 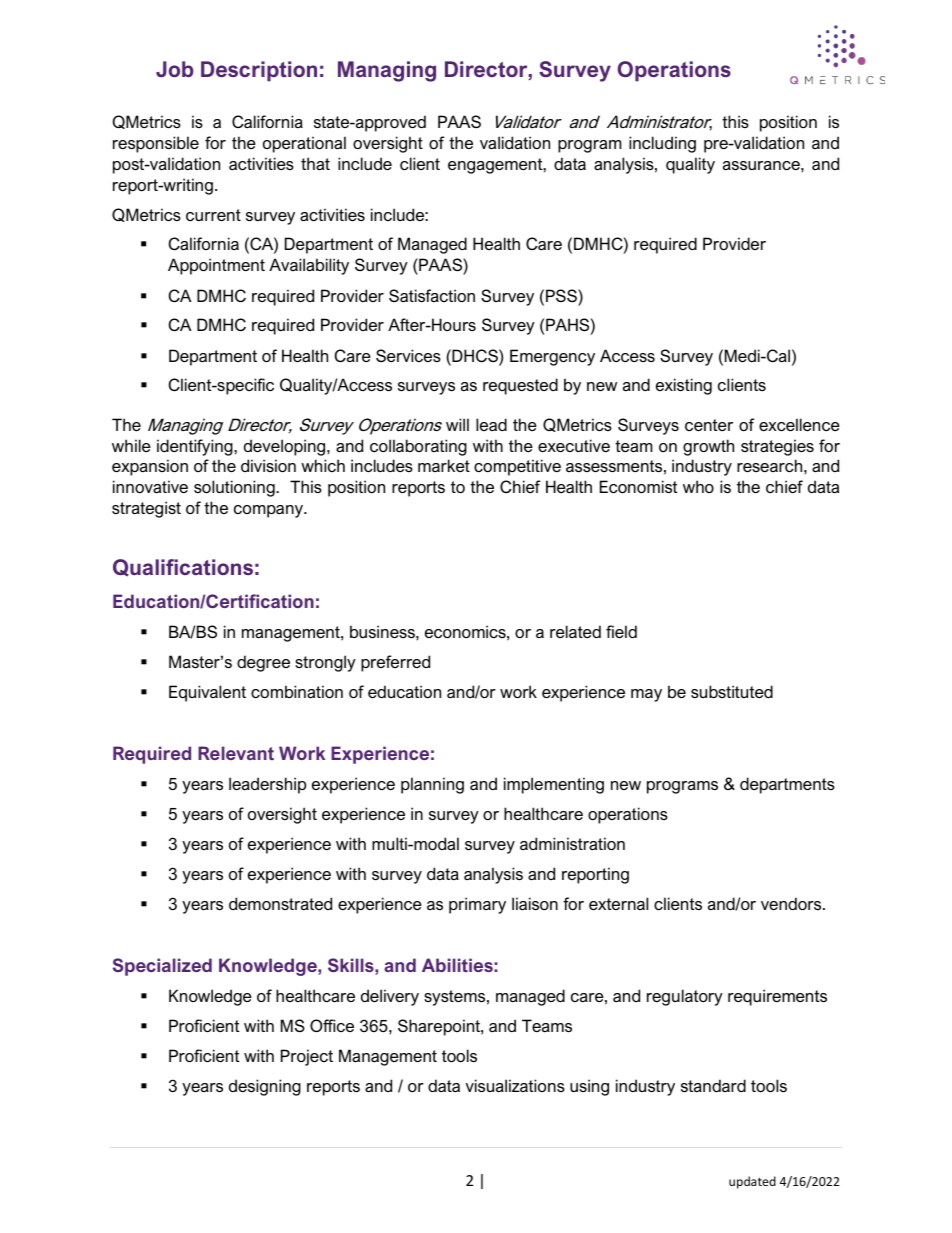 What do you see at coordinates (684, 386) in the image?
I see `existing` at bounding box center [684, 386].
